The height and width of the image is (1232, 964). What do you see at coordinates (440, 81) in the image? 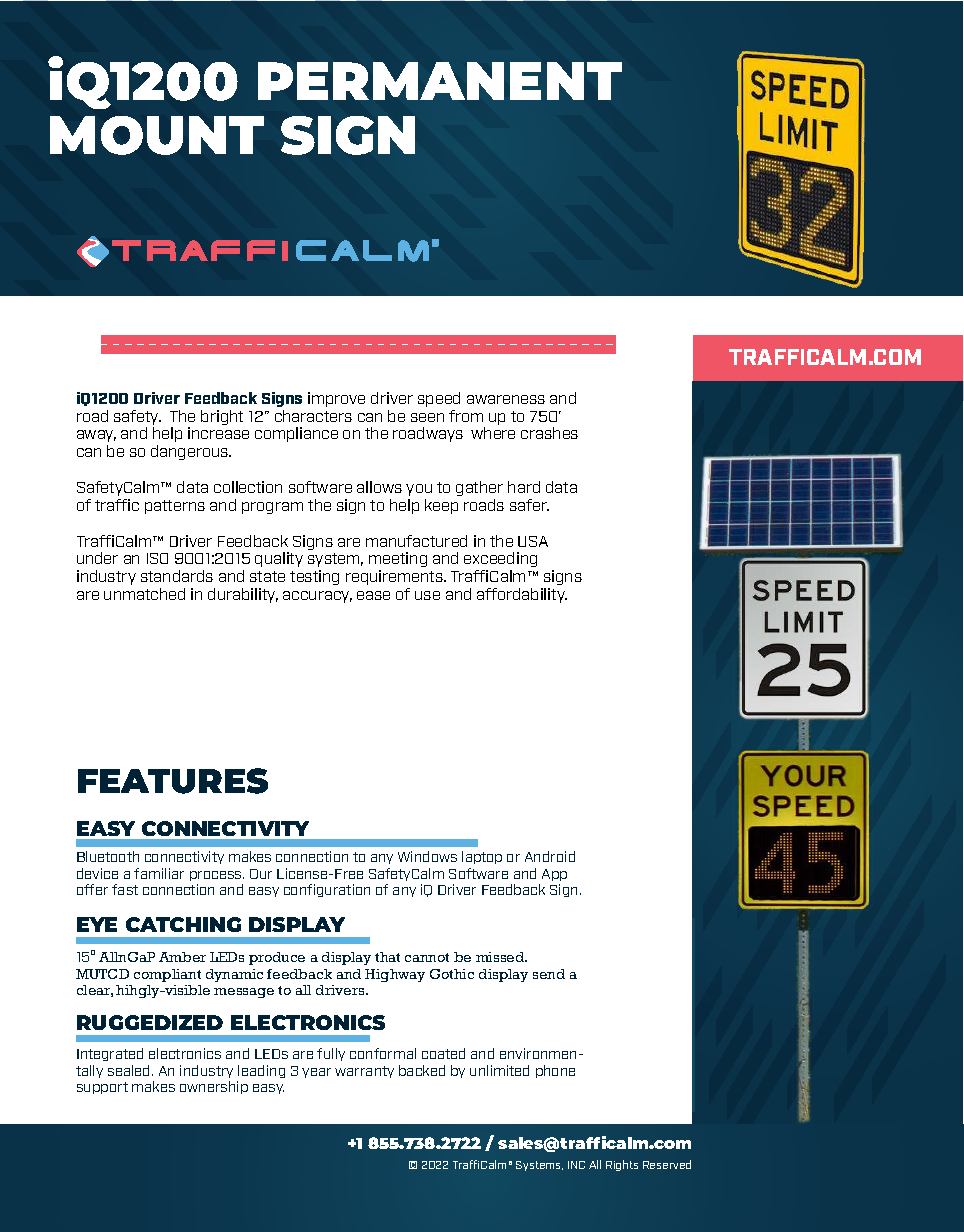
I see `PERMANENT` at bounding box center [440, 81].
